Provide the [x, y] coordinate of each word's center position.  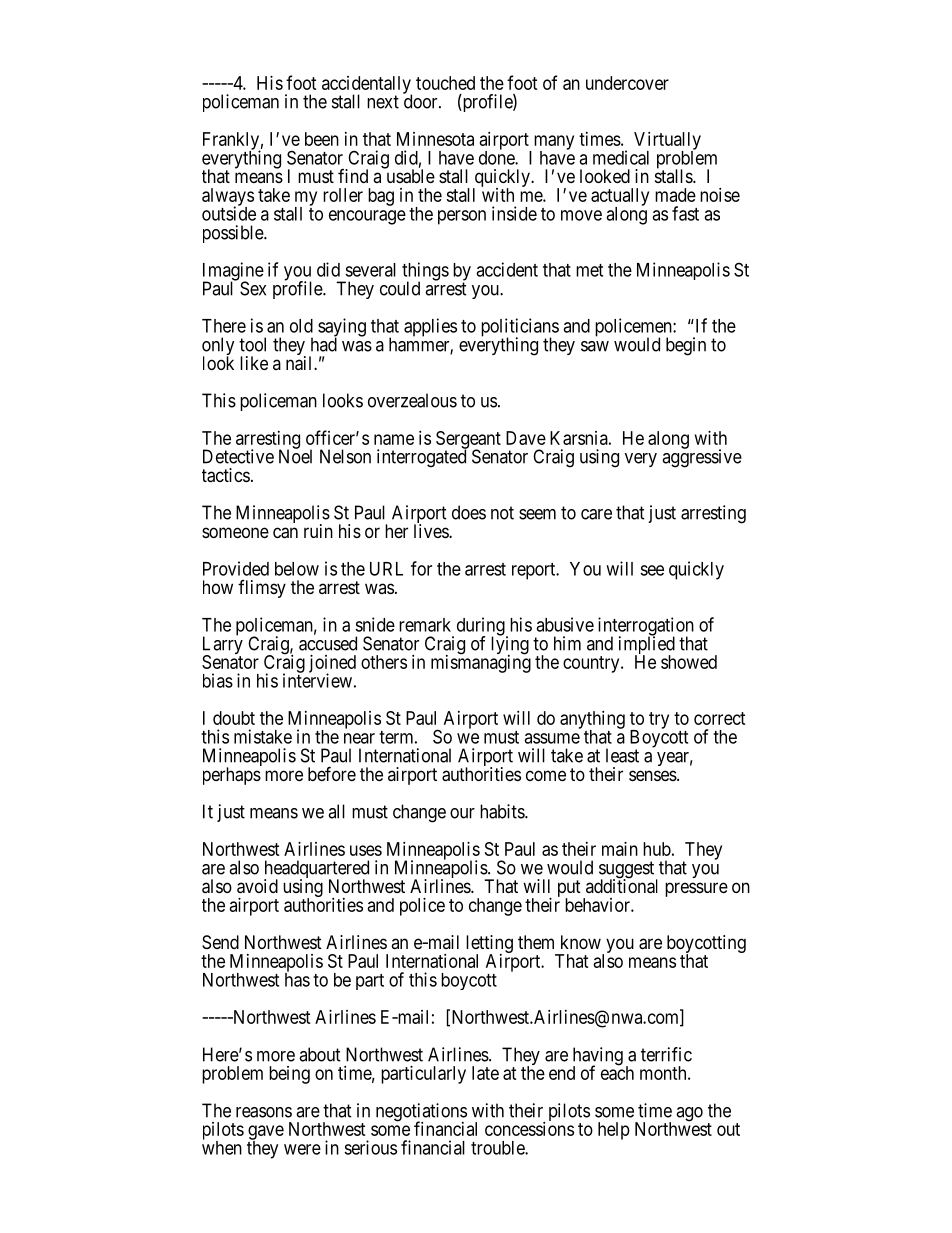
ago [689, 1114]
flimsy [262, 589]
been [322, 139]
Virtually [667, 142]
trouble [498, 1148]
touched [445, 83]
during [482, 627]
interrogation [646, 627]
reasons [264, 1112]
